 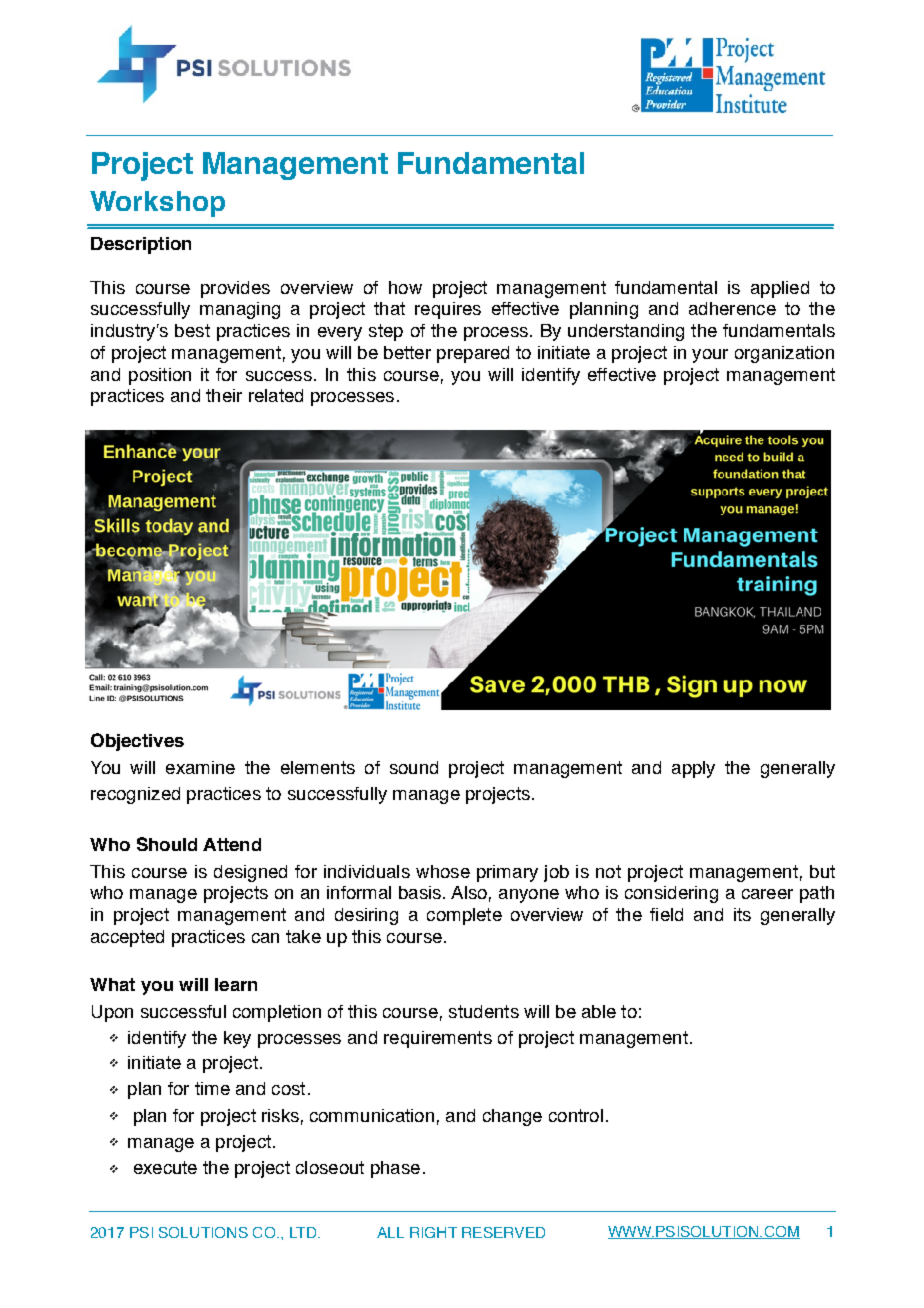 What do you see at coordinates (200, 767) in the screenshot?
I see `examine` at bounding box center [200, 767].
